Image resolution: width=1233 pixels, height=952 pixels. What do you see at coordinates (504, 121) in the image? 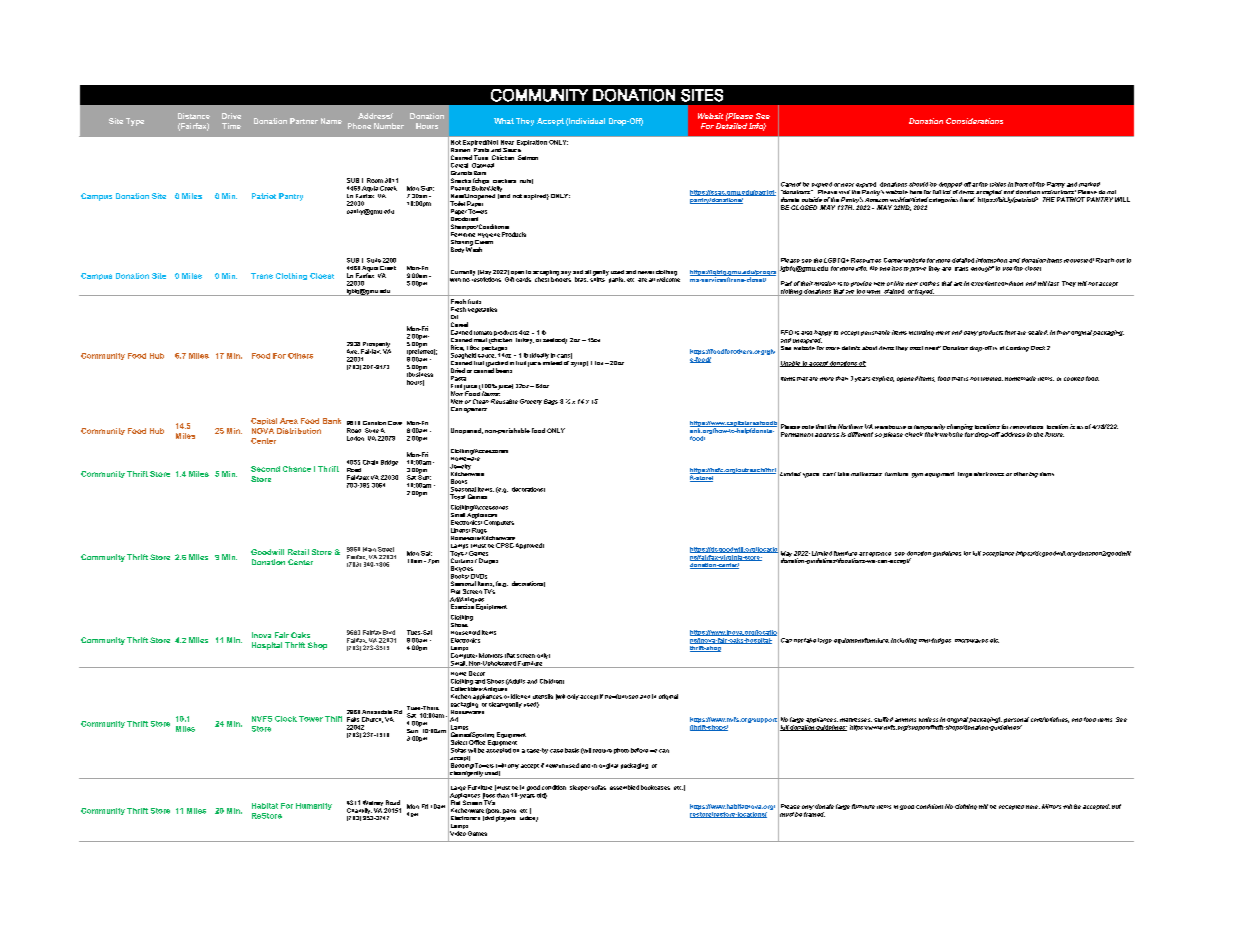
I see `What` at bounding box center [504, 121].
